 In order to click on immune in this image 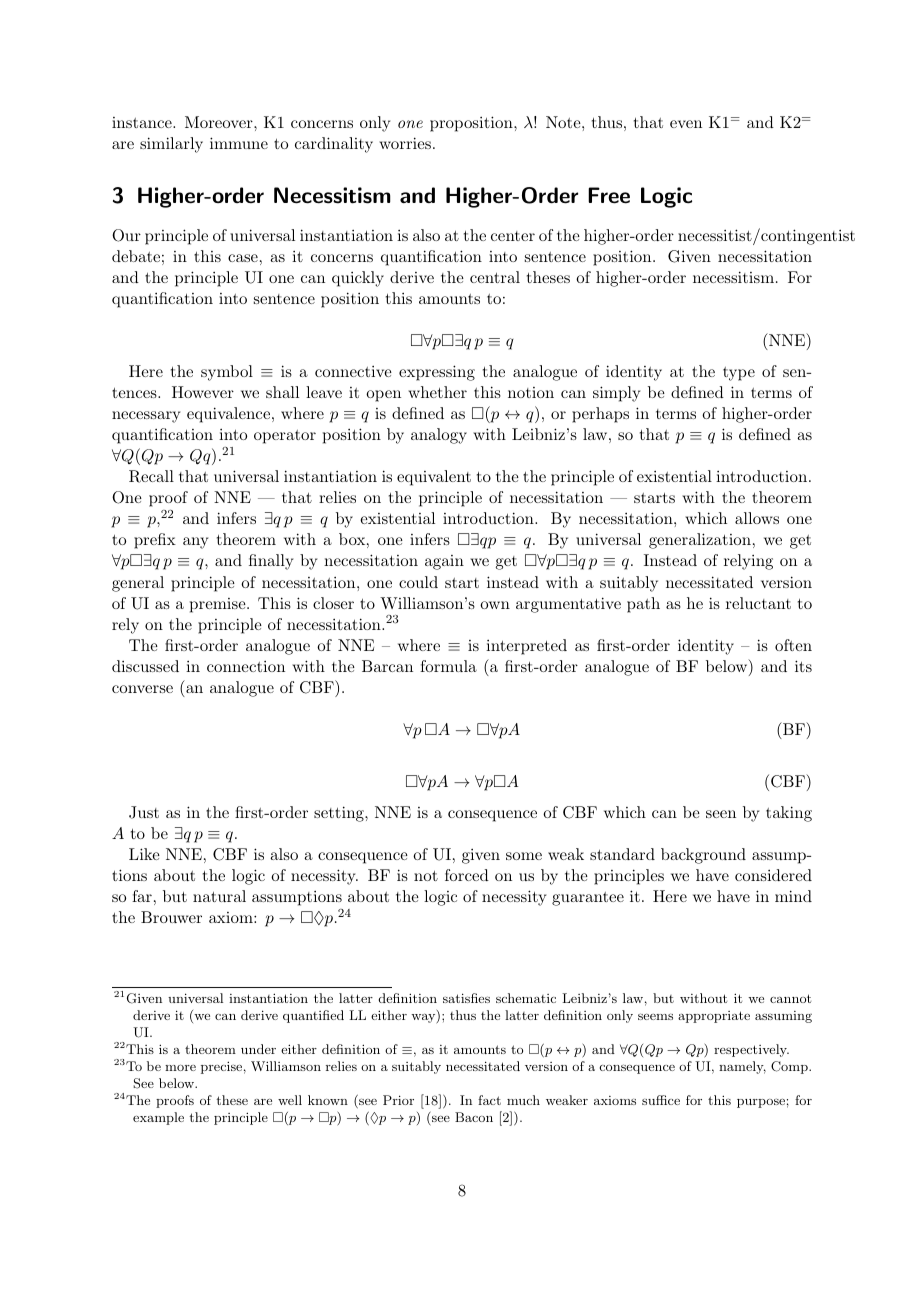, I will do `click(239, 143)`.
